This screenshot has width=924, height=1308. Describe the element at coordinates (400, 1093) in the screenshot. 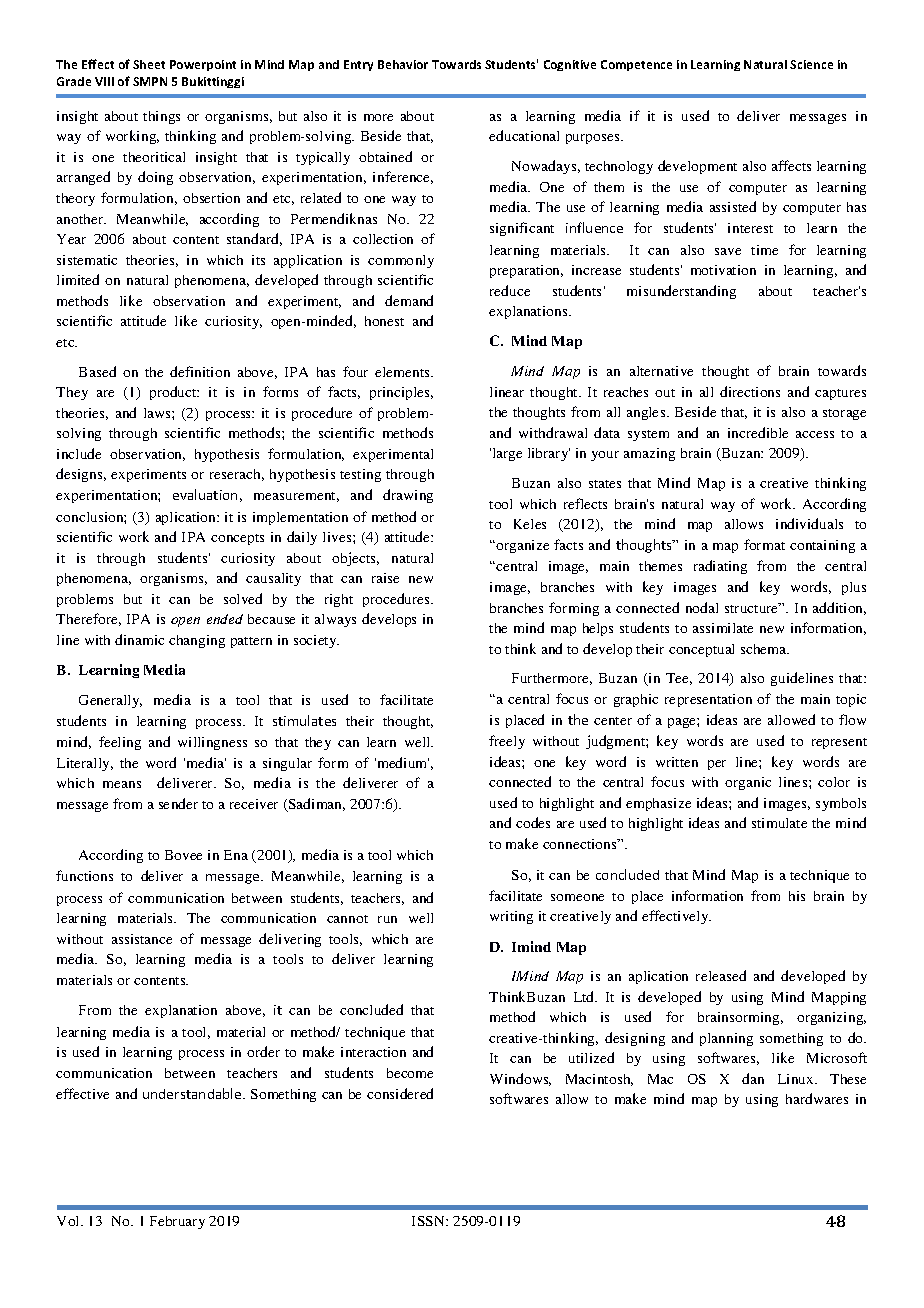

I see `considered` at that location.
